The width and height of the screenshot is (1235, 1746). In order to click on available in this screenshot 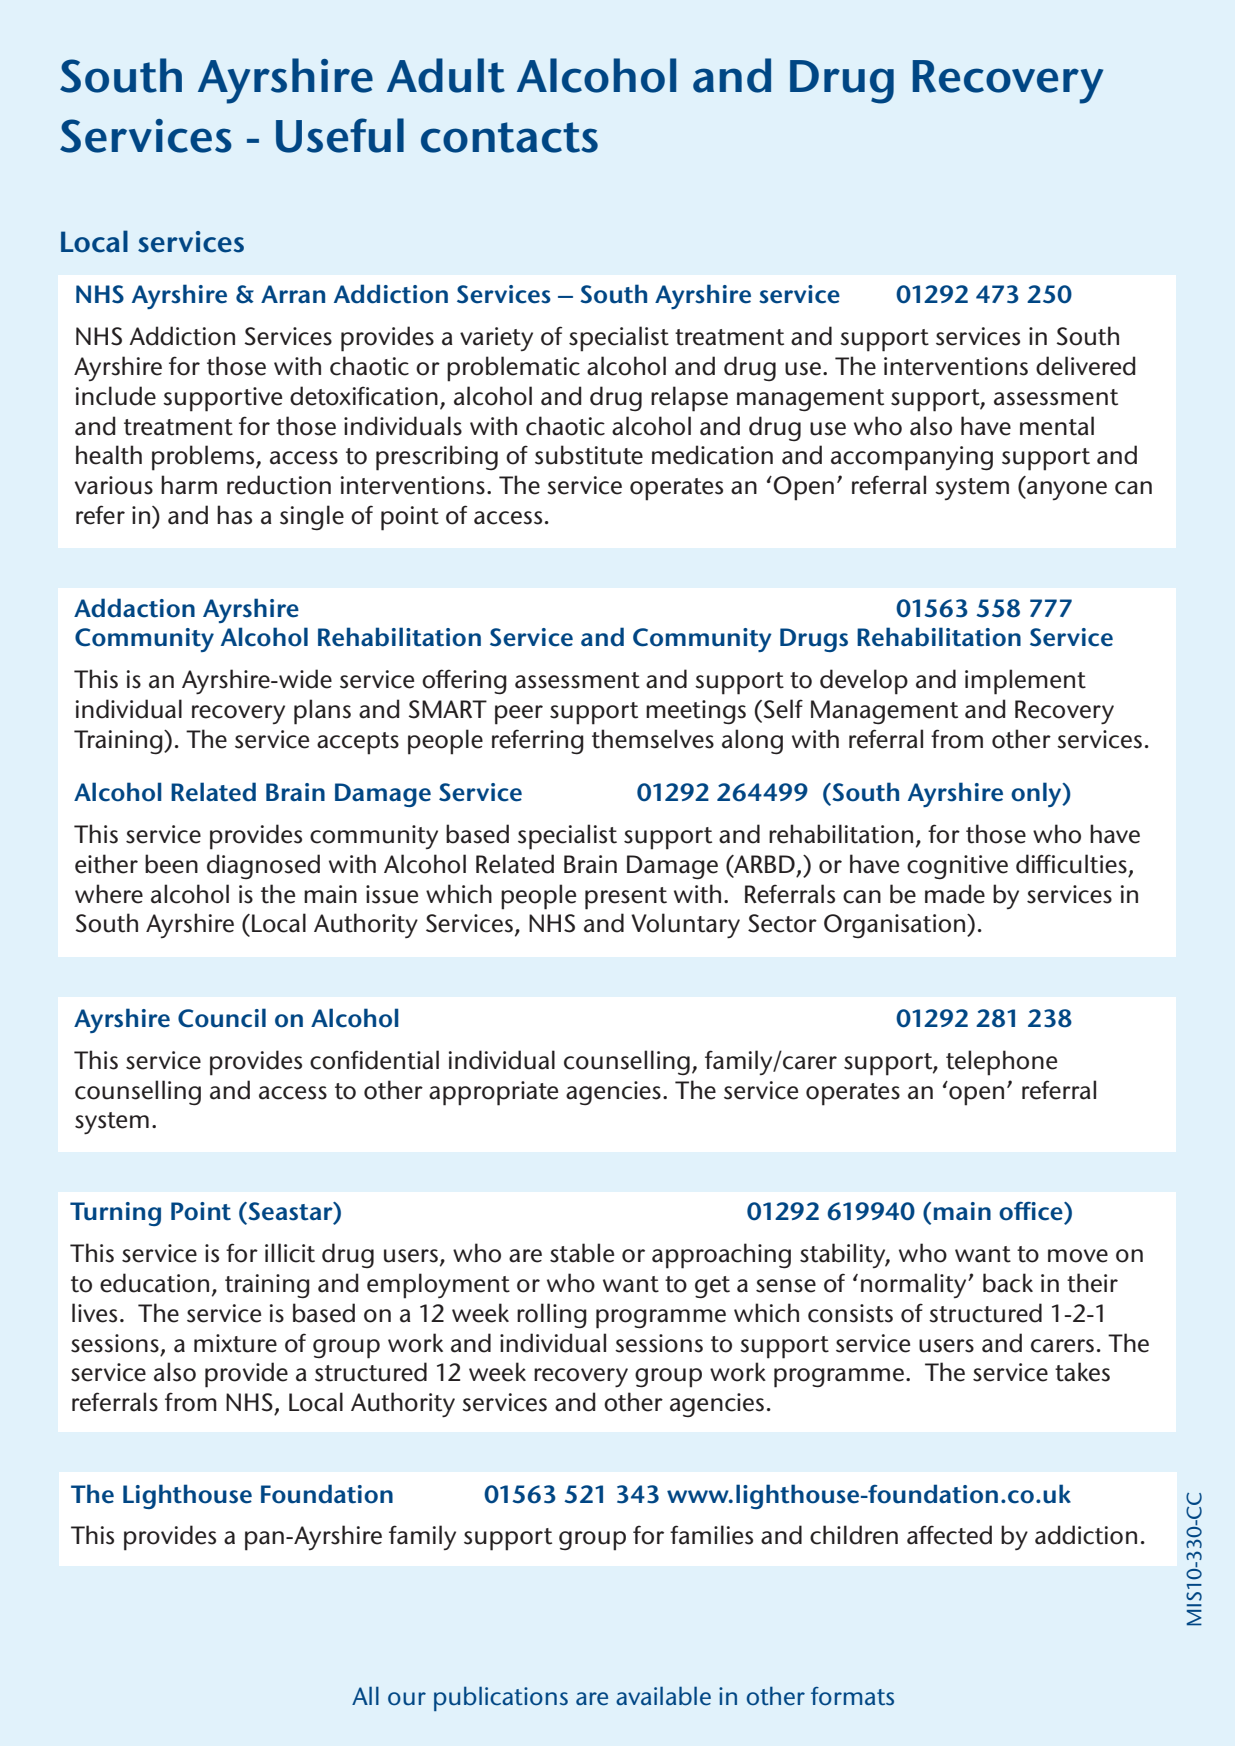, I will do `click(663, 1696)`.
